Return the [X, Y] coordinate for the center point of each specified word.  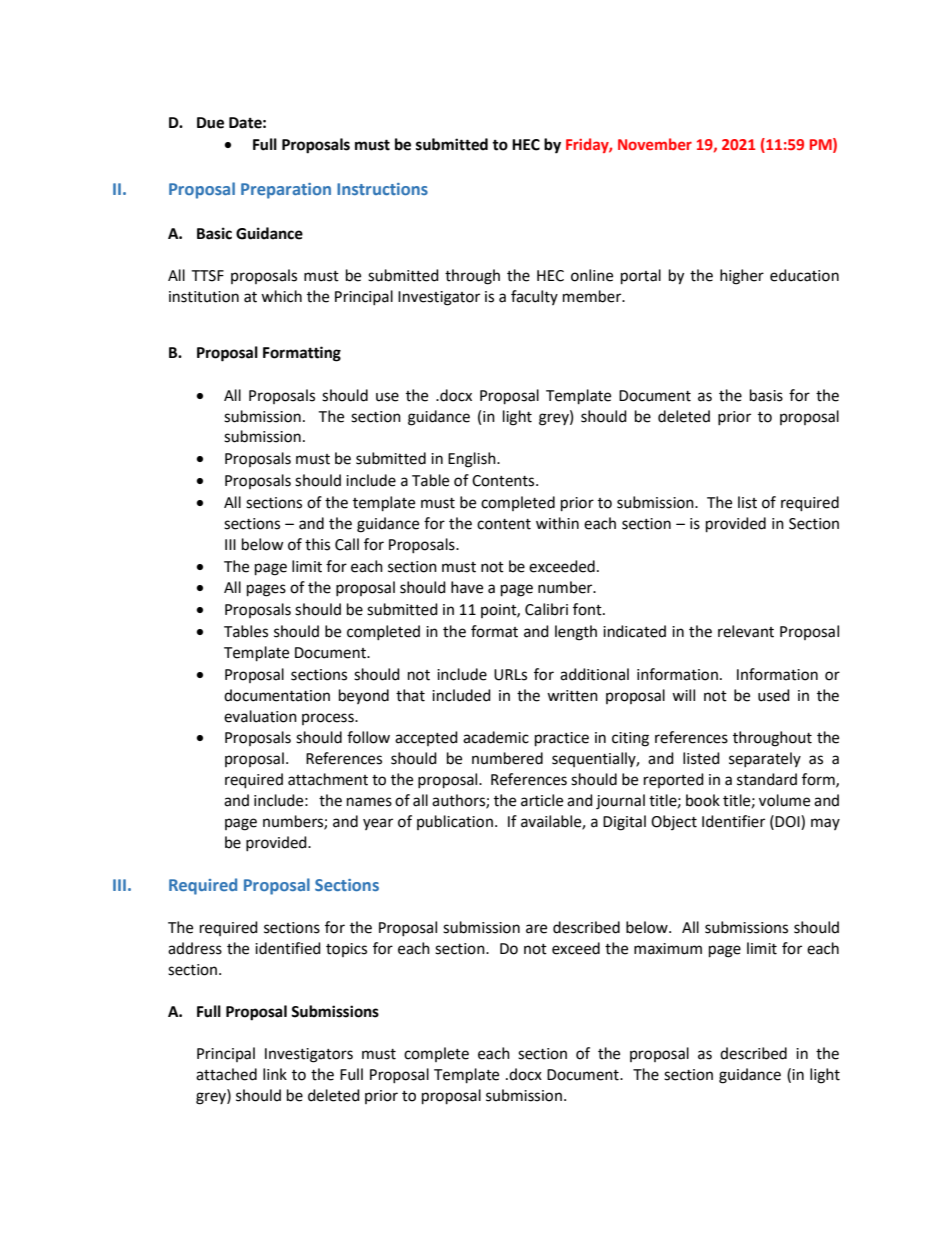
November [655, 144]
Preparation [286, 191]
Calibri [546, 609]
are [536, 929]
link [275, 1074]
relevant [746, 631]
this [317, 544]
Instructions [382, 189]
